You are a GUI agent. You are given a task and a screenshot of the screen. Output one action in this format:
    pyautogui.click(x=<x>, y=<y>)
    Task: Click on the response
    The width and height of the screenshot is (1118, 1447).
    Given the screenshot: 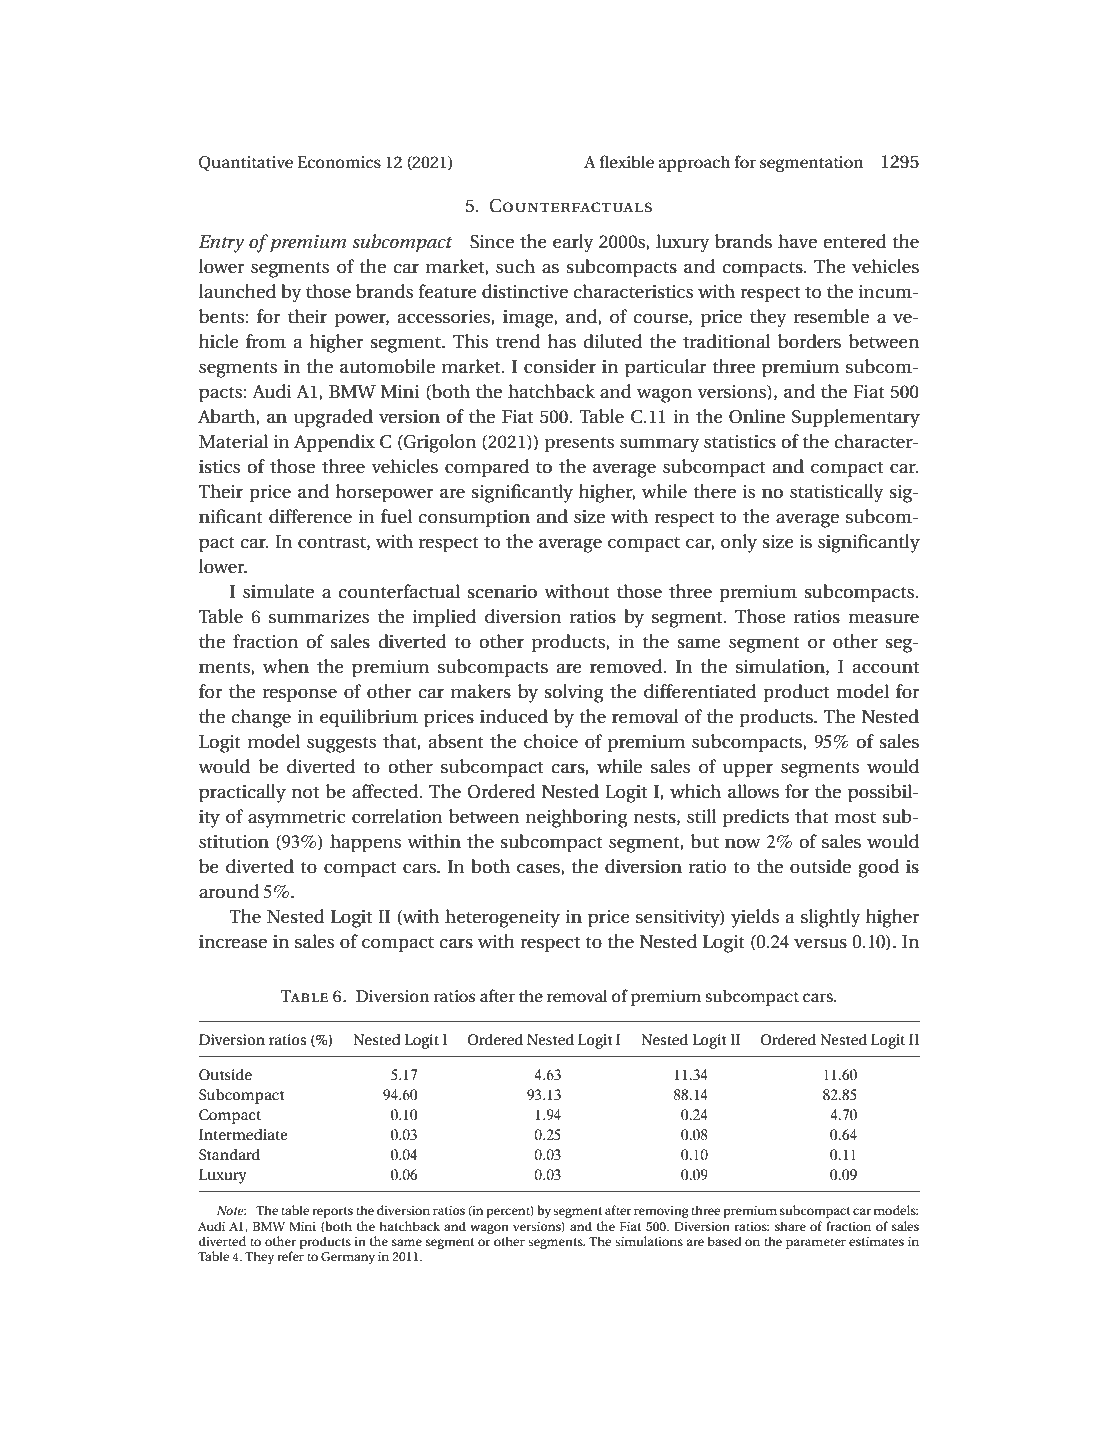 What is the action you would take?
    pyautogui.click(x=300, y=696)
